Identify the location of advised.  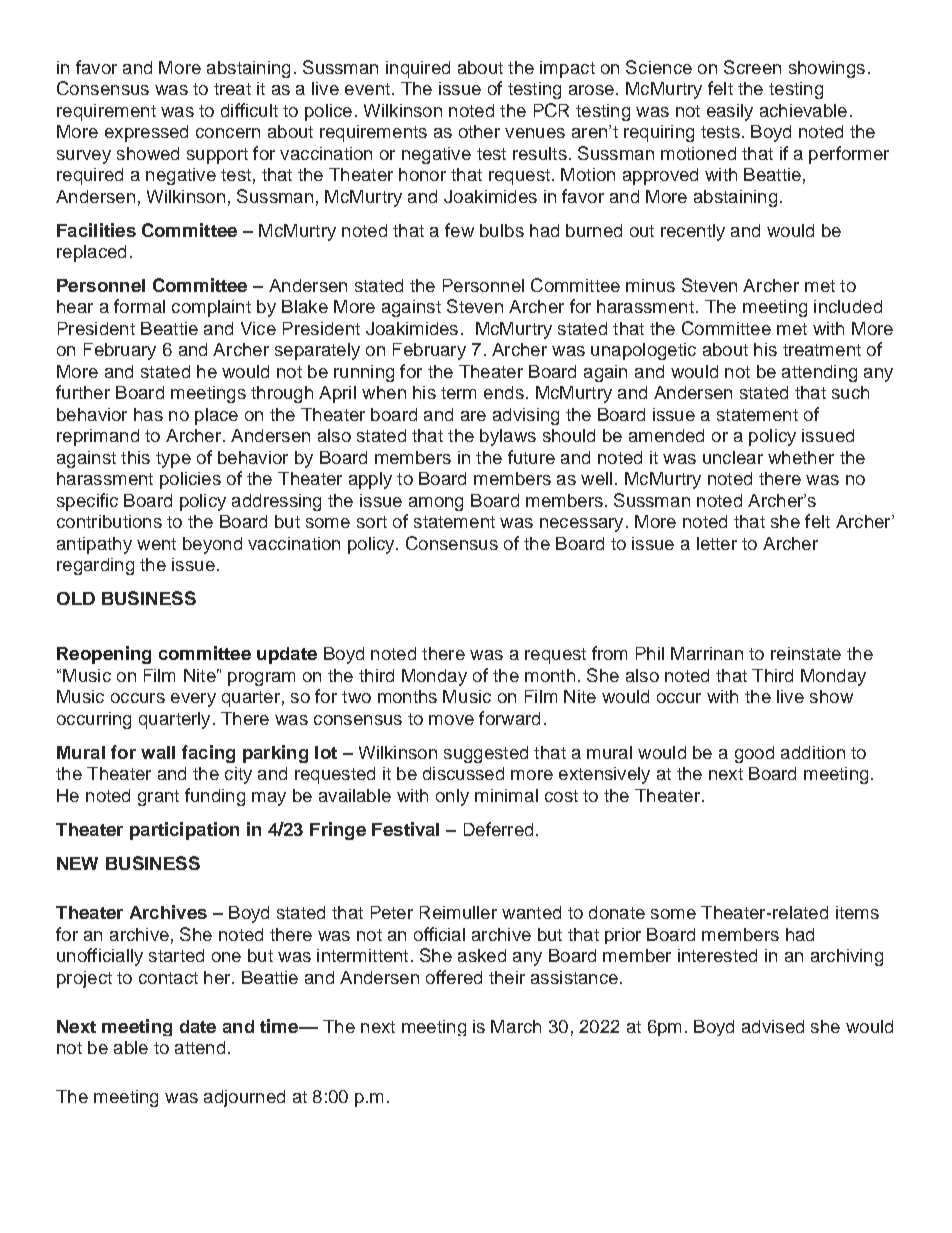
(773, 1026).
